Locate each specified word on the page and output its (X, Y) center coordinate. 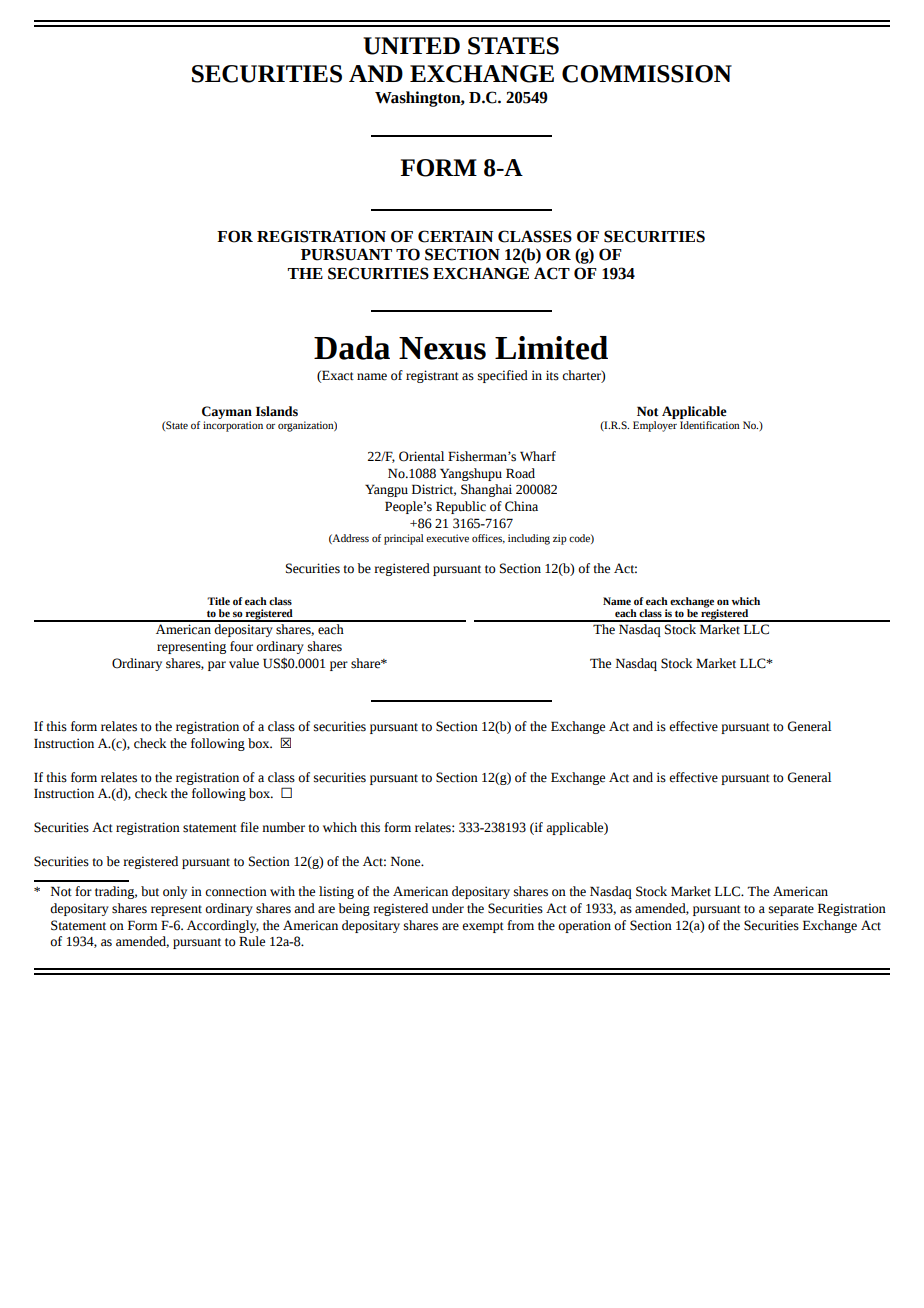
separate (791, 910)
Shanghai (486, 490)
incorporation (233, 426)
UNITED (411, 46)
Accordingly (223, 926)
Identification (710, 425)
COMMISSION (647, 74)
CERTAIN (455, 236)
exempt (483, 927)
